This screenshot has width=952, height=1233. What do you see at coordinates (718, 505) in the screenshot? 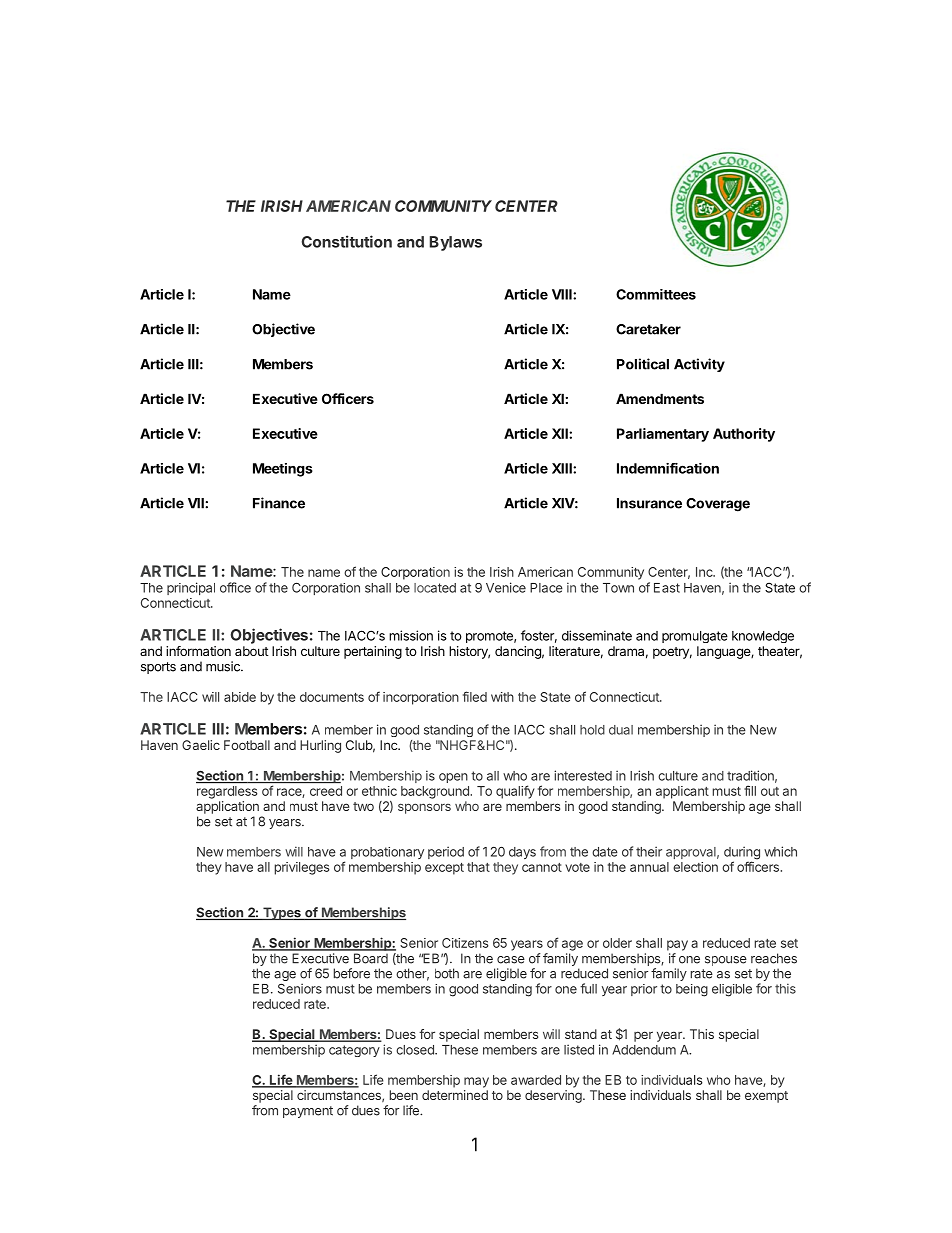
I see `Coverage` at bounding box center [718, 505].
